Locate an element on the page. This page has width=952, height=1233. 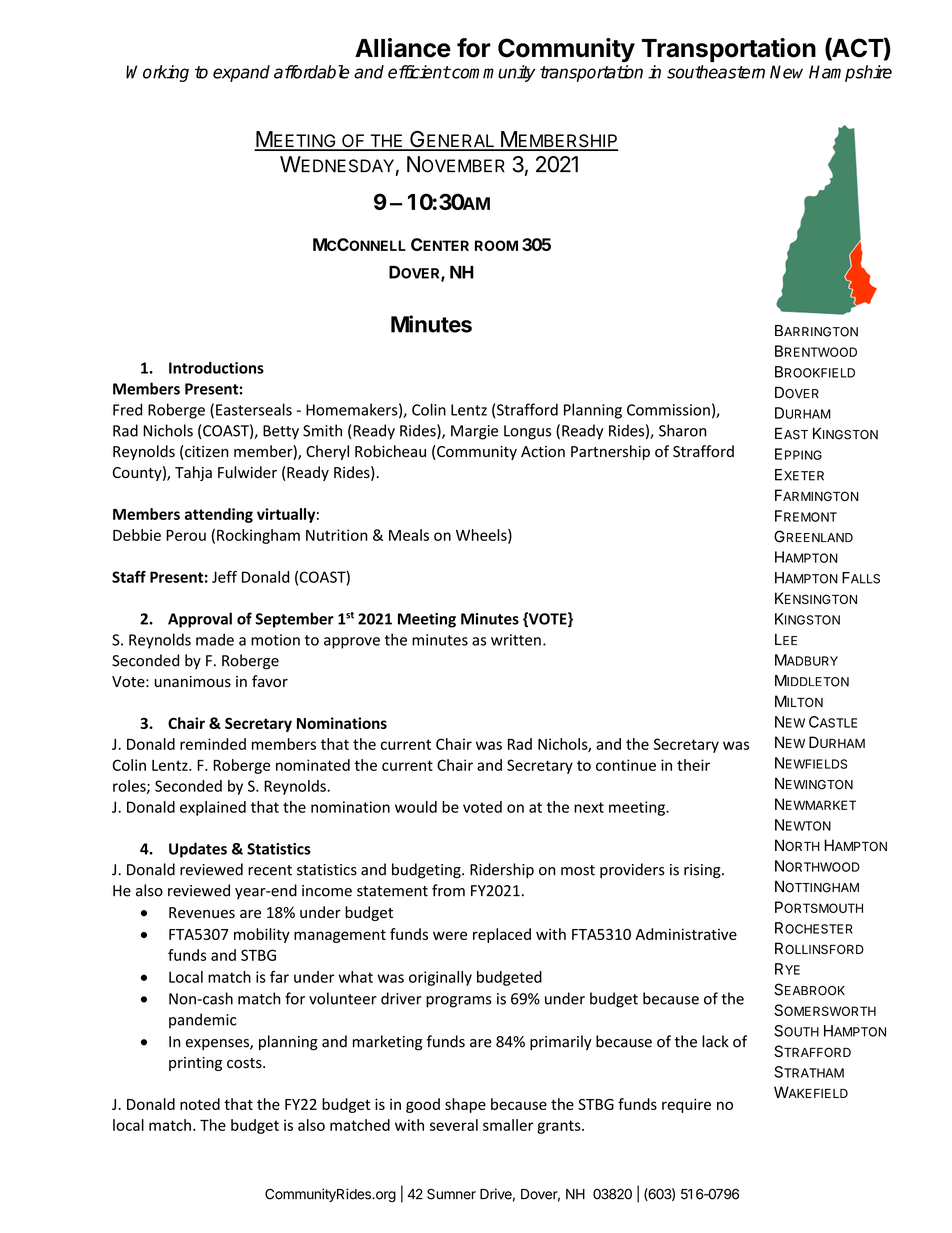
Meals is located at coordinates (409, 535).
